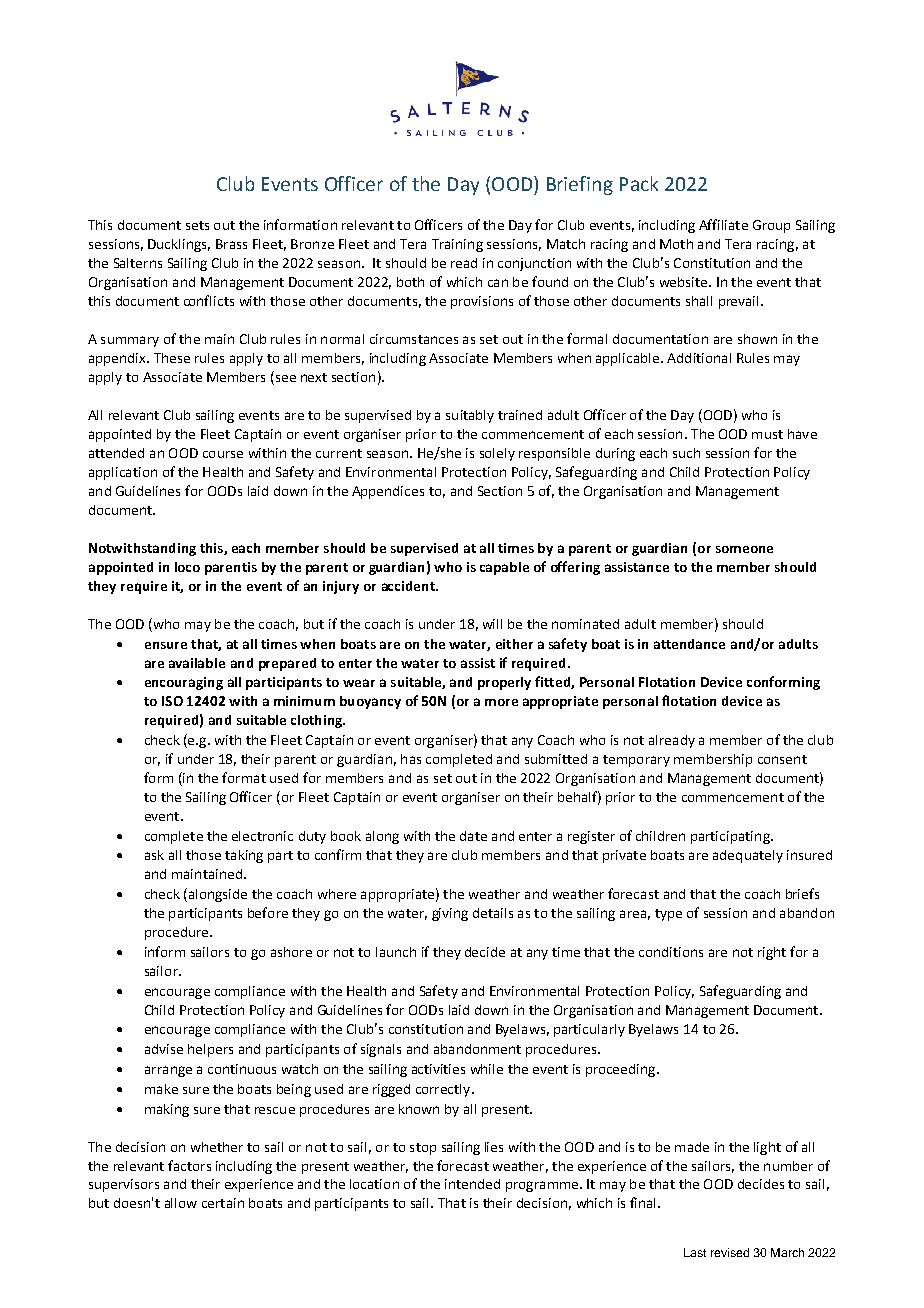 The image size is (924, 1308). I want to click on adequately, so click(748, 856).
